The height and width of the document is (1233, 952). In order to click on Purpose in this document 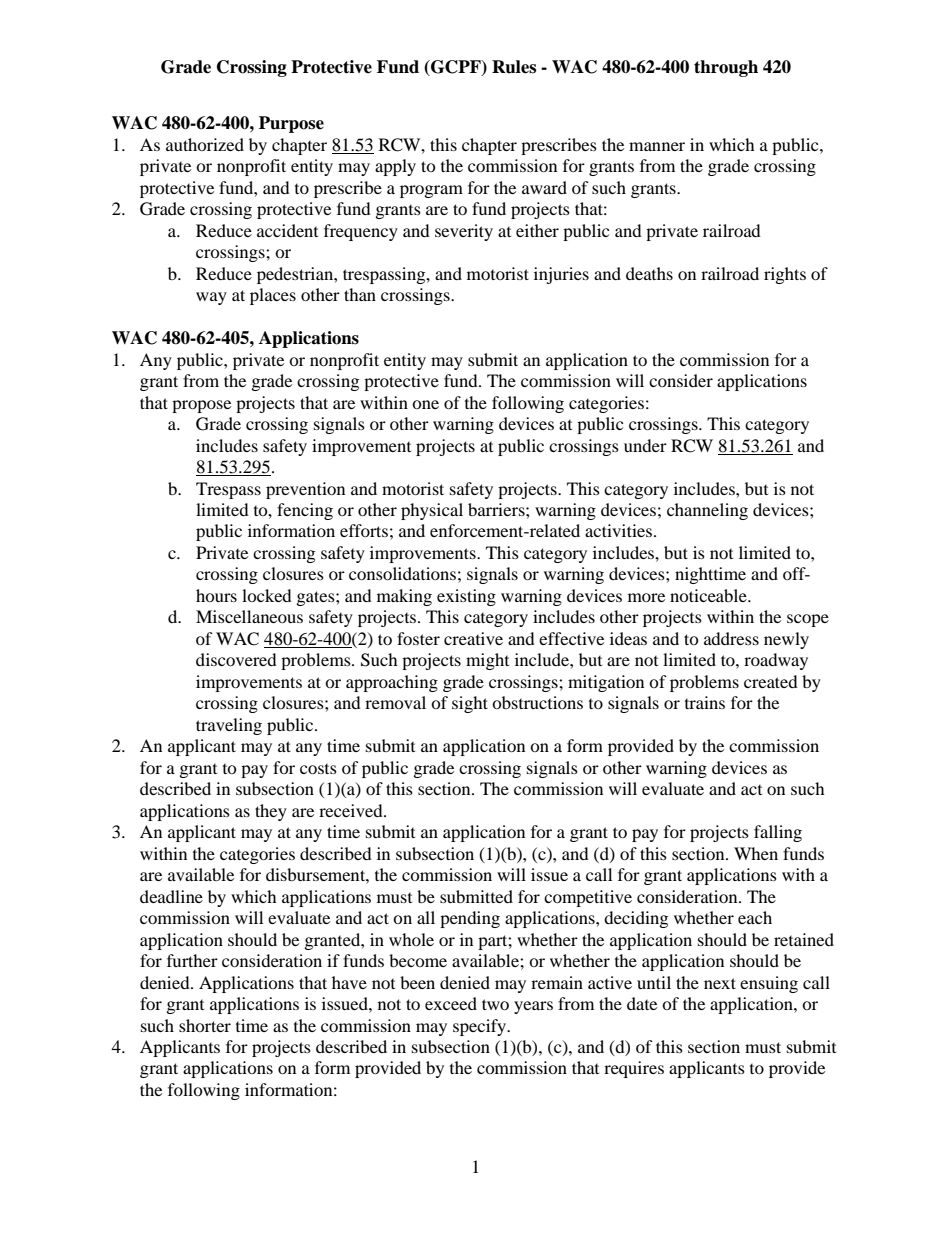, I will do `click(291, 124)`.
